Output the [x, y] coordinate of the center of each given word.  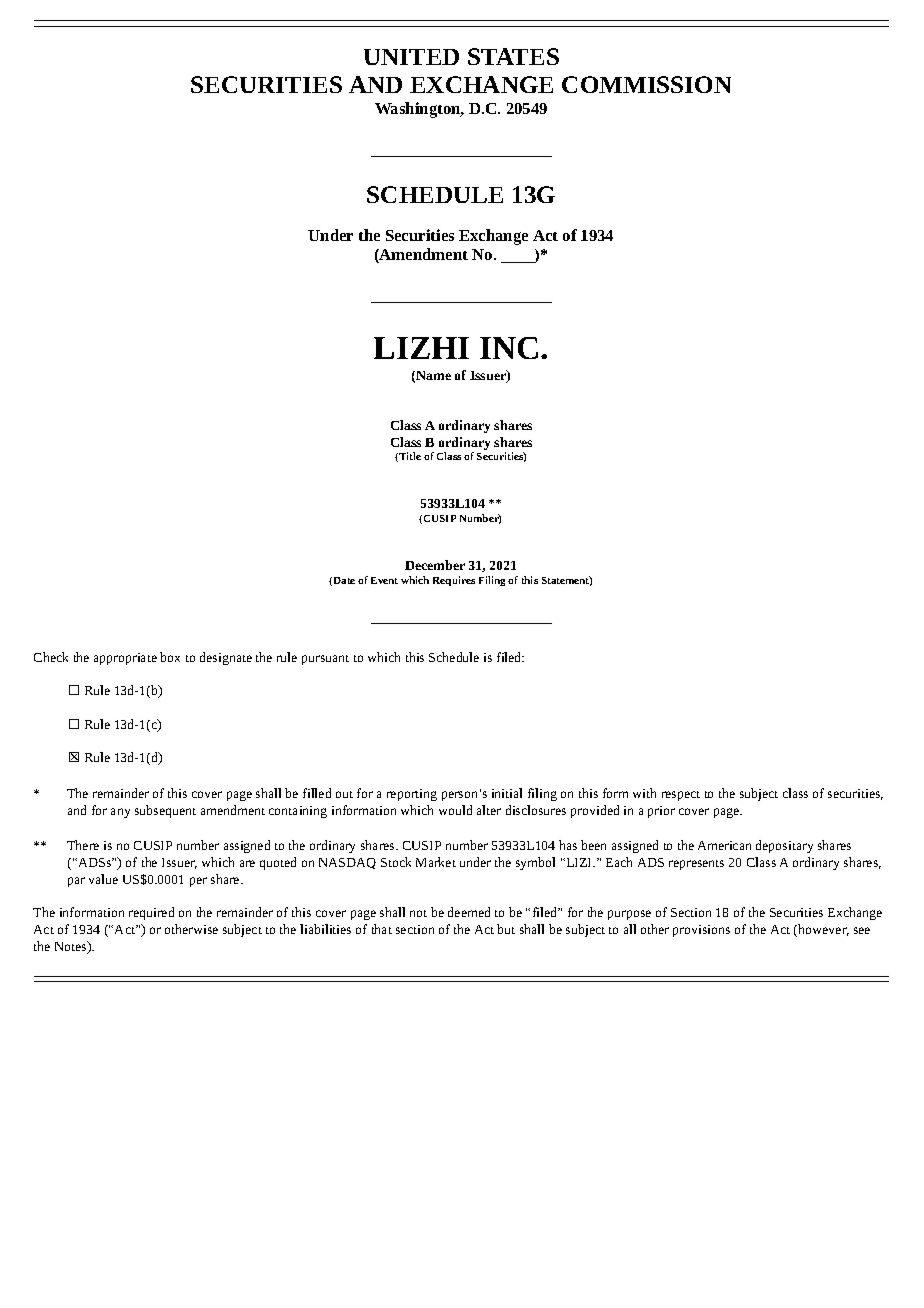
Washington [419, 110]
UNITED [411, 57]
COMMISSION [646, 84]
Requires [454, 581]
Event [384, 580]
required [151, 913]
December [435, 565]
